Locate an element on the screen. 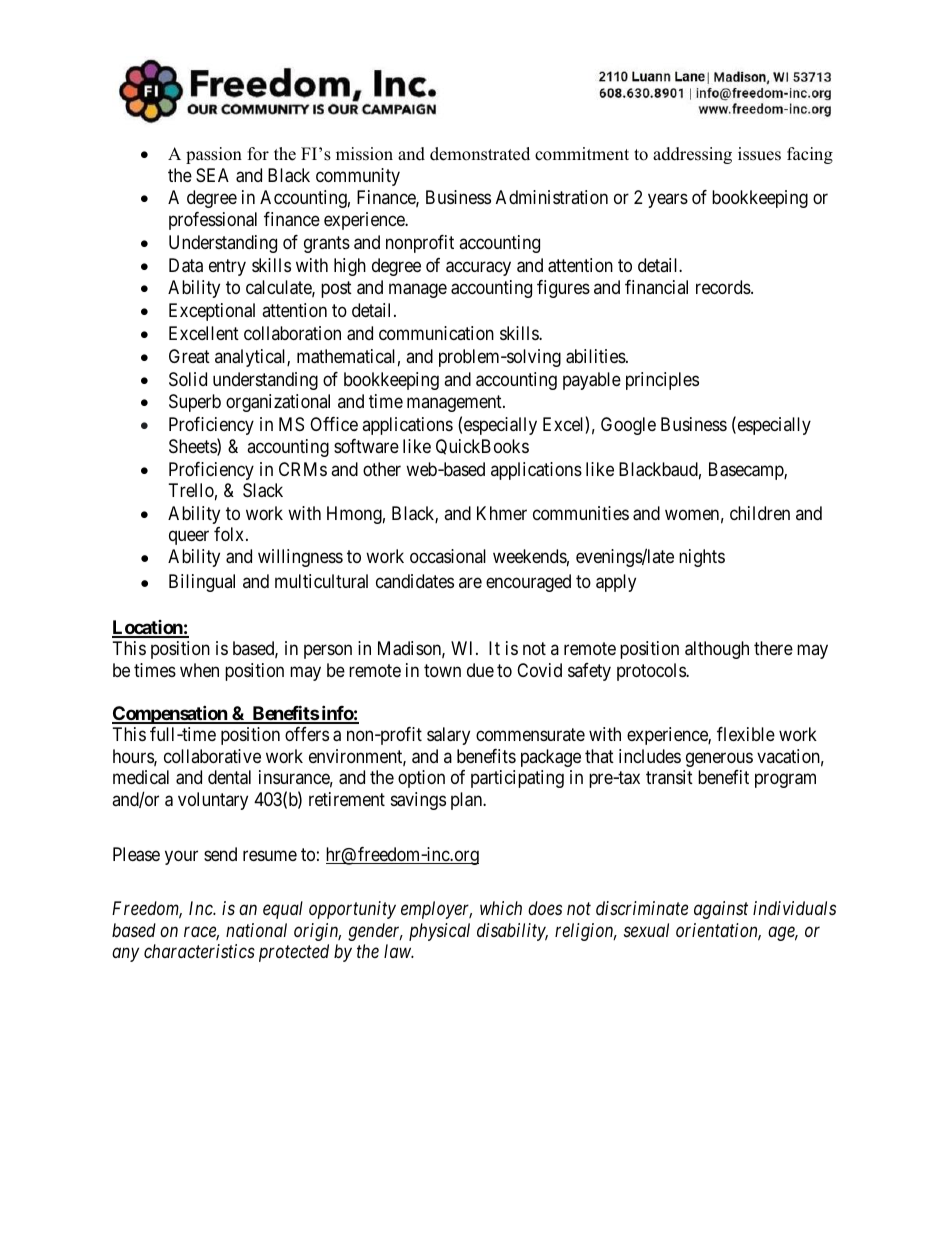 This screenshot has height=1233, width=952. issues is located at coordinates (759, 154).
